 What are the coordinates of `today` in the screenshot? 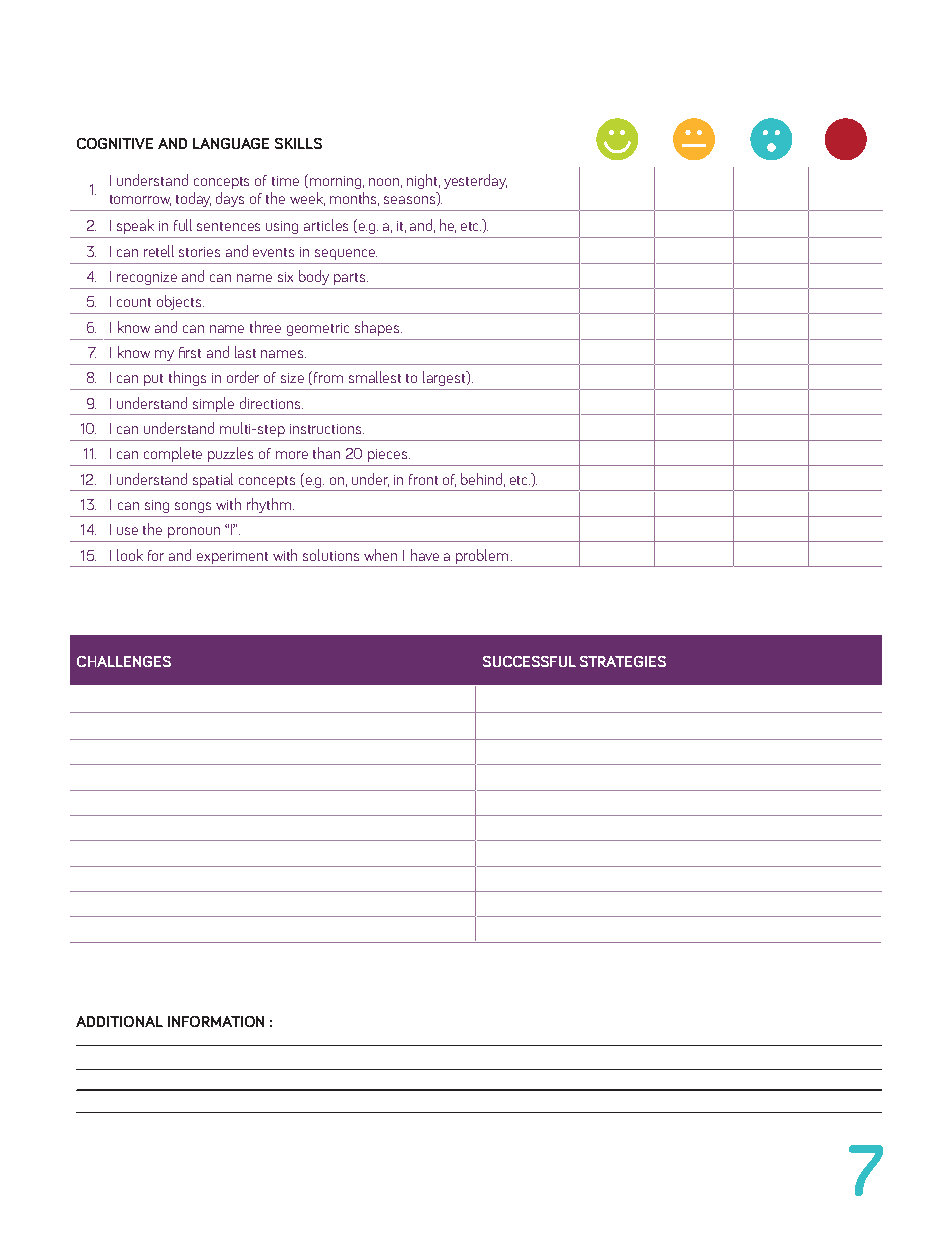 It's located at (193, 199).
